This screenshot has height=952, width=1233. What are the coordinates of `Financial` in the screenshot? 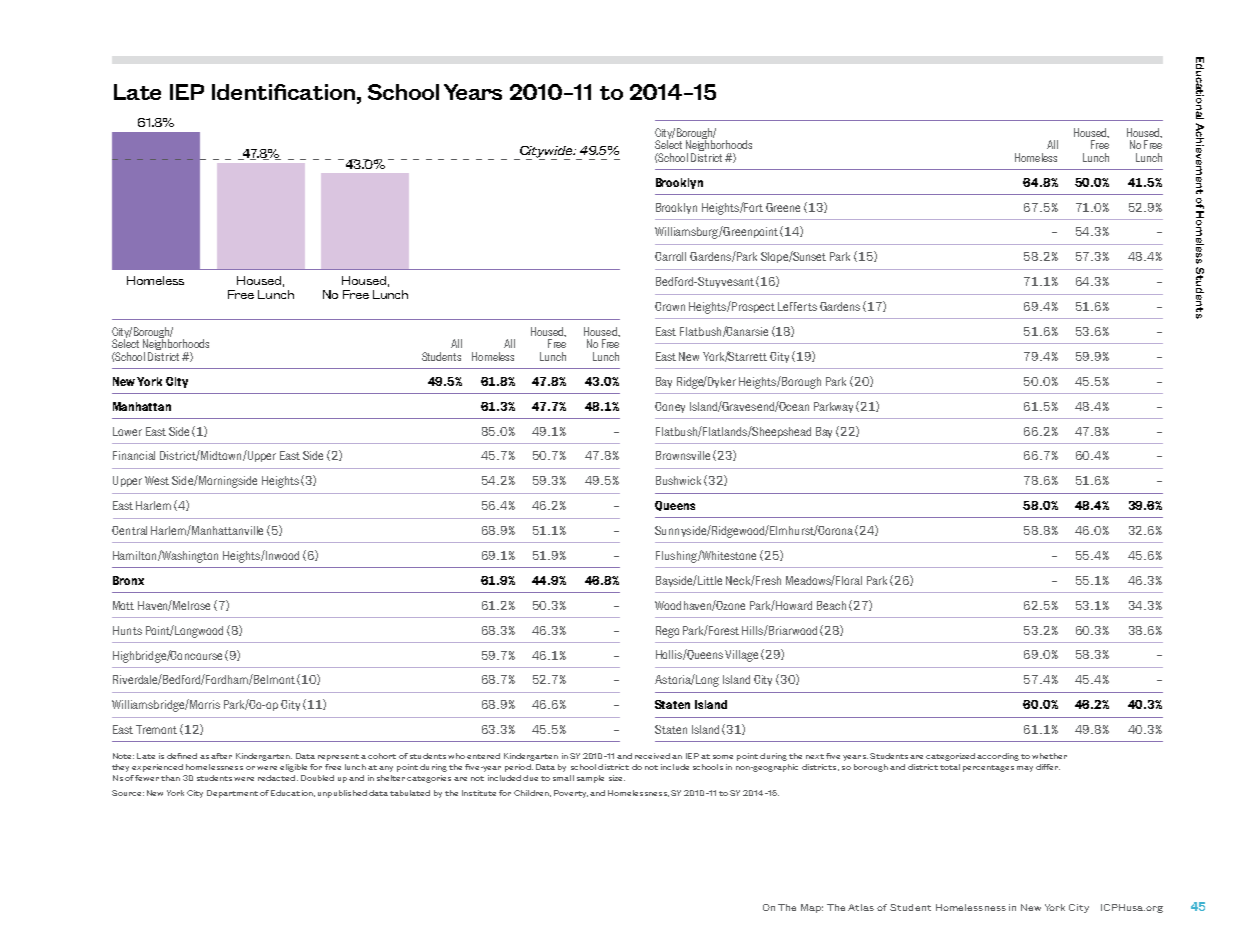 It's located at (134, 455).
